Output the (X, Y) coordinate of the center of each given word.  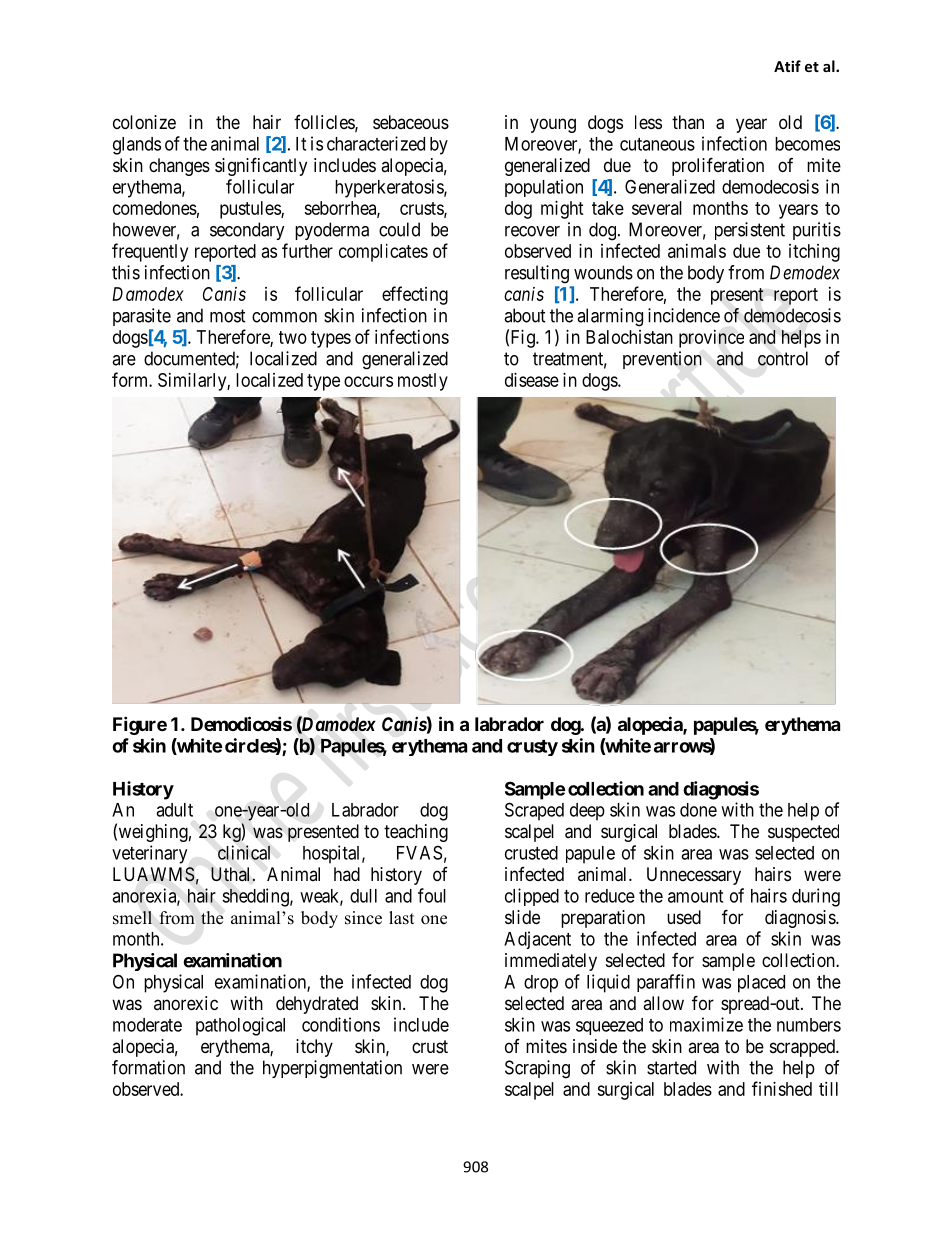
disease (532, 380)
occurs (368, 381)
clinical (244, 852)
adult (174, 810)
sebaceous (411, 122)
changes (179, 167)
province (711, 339)
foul (432, 895)
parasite (142, 317)
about (525, 315)
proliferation (718, 166)
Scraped (534, 811)
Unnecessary (694, 876)
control (783, 358)
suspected (803, 833)
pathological (240, 1026)
